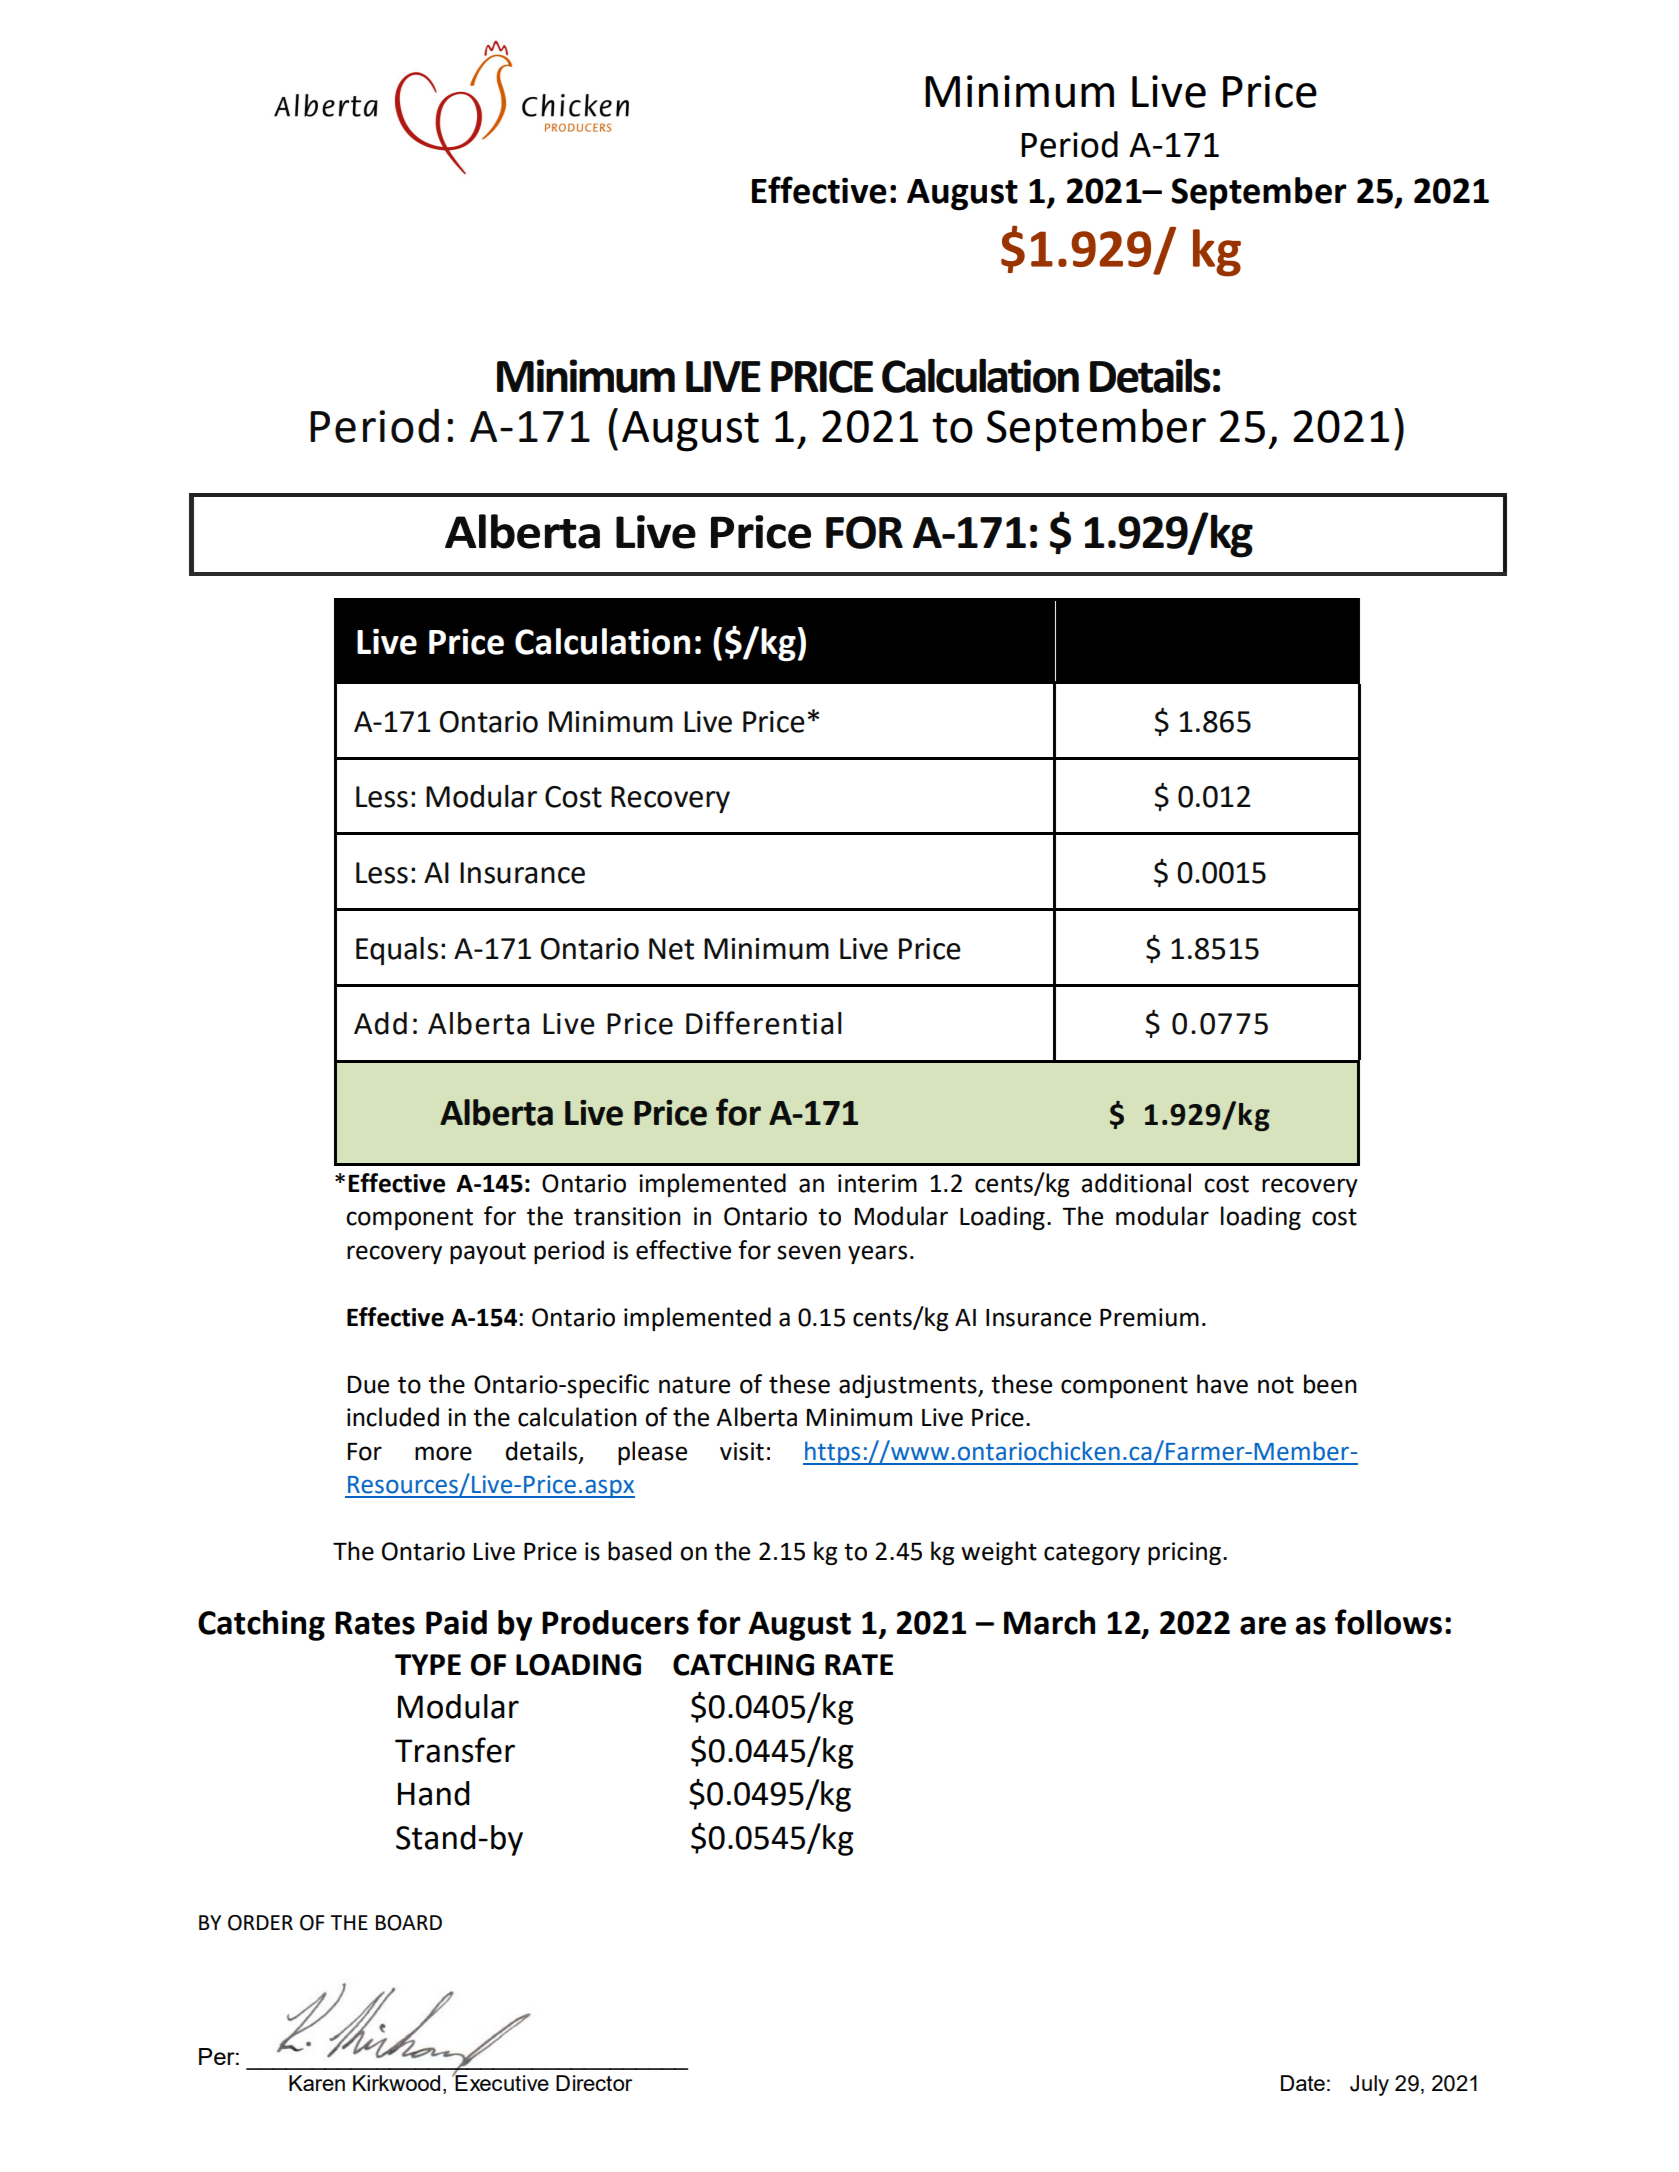  Describe the element at coordinates (1136, 1183) in the document. I see `additional` at that location.
